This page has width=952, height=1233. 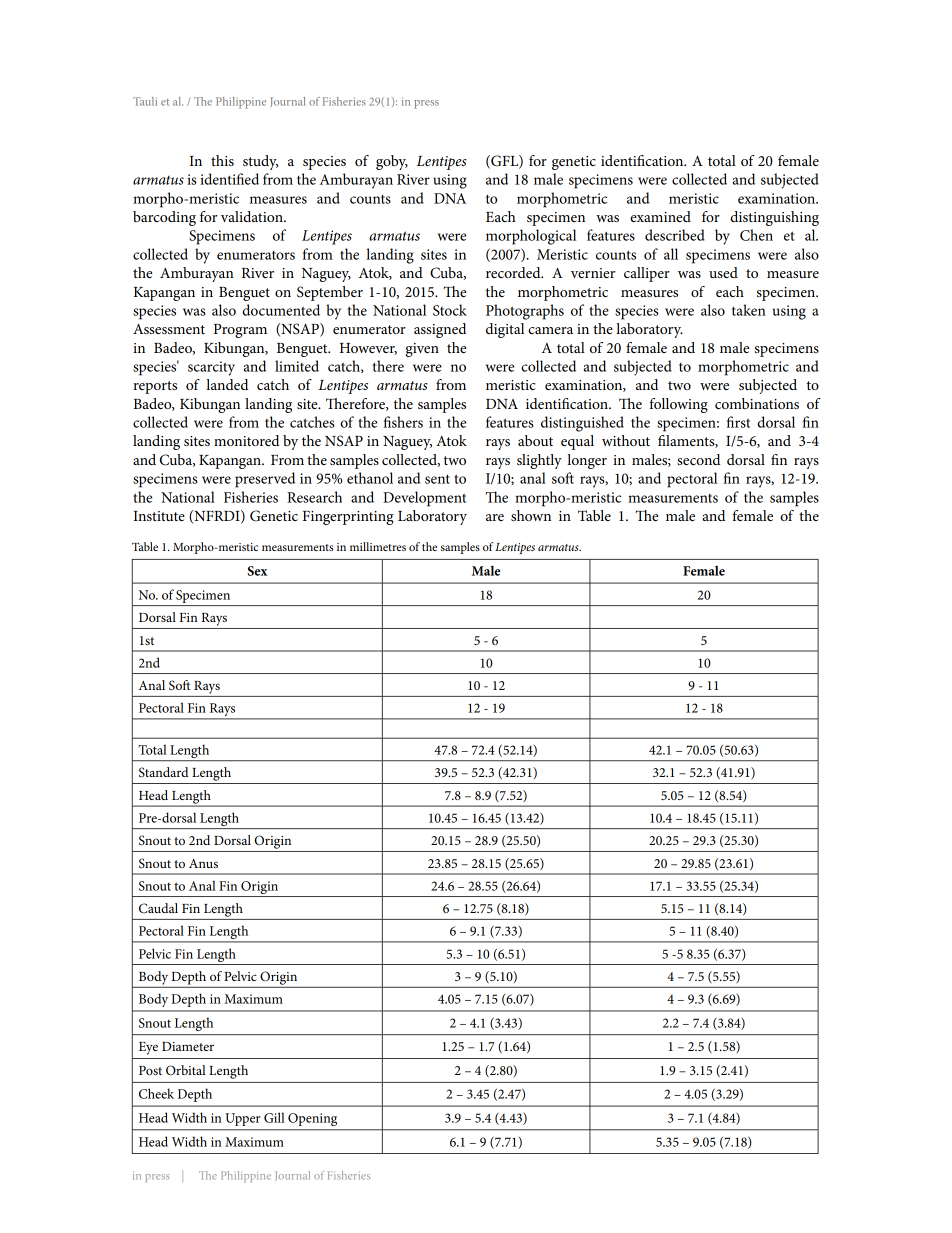 I want to click on shown, so click(x=531, y=515).
